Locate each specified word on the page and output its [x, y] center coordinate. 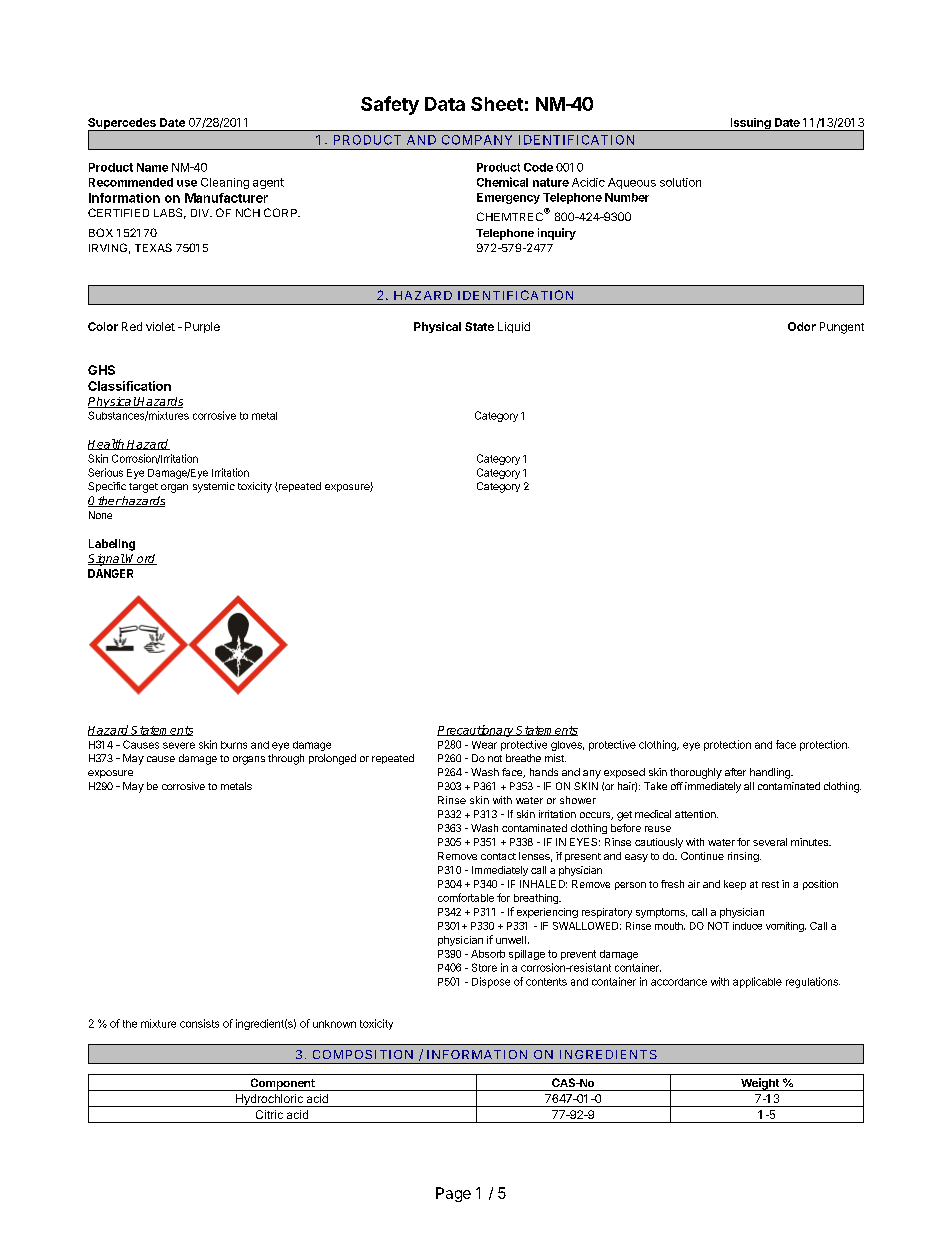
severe [179, 745]
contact [498, 856]
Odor [802, 326]
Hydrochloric [269, 1100]
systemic [214, 487]
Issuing [750, 124]
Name [152, 167]
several [770, 842]
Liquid [514, 327]
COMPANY [477, 140]
